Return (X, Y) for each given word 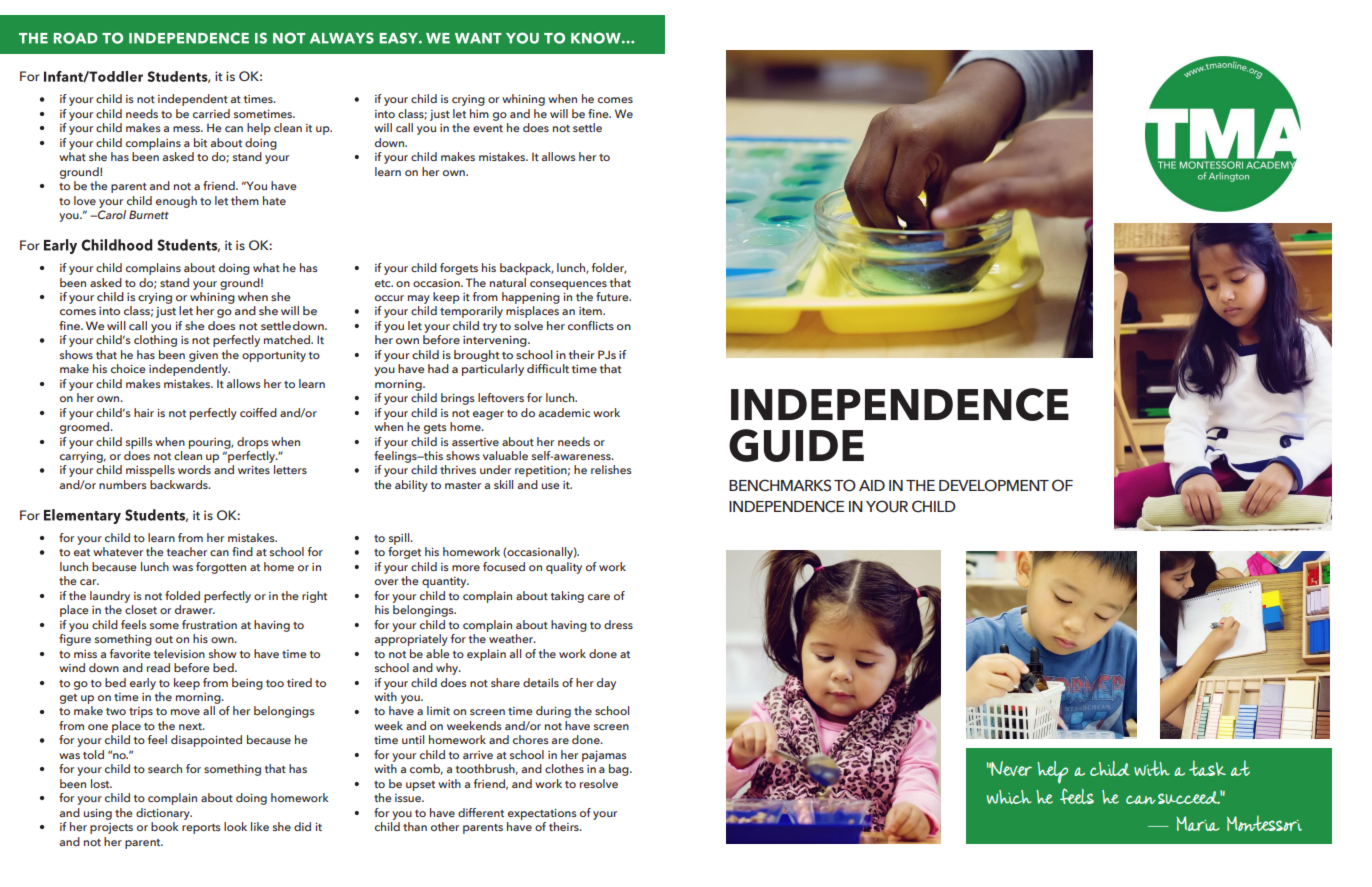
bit (200, 142)
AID (872, 485)
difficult (548, 368)
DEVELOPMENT (994, 485)
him (479, 113)
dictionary (164, 814)
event (488, 128)
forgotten (221, 568)
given (203, 356)
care (599, 597)
